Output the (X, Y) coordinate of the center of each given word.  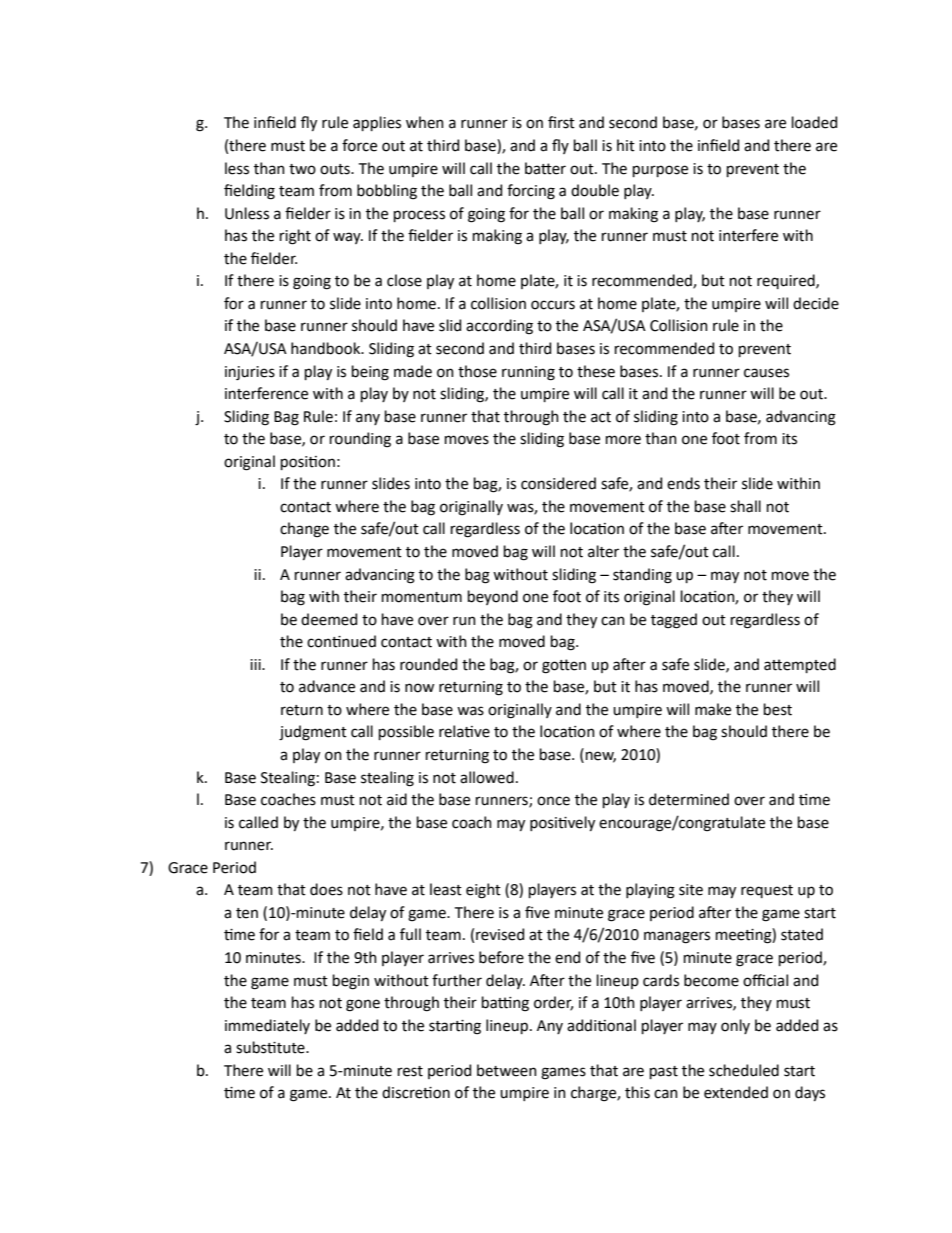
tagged (674, 621)
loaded (814, 122)
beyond (493, 597)
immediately (267, 1026)
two (302, 169)
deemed (329, 619)
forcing (531, 192)
